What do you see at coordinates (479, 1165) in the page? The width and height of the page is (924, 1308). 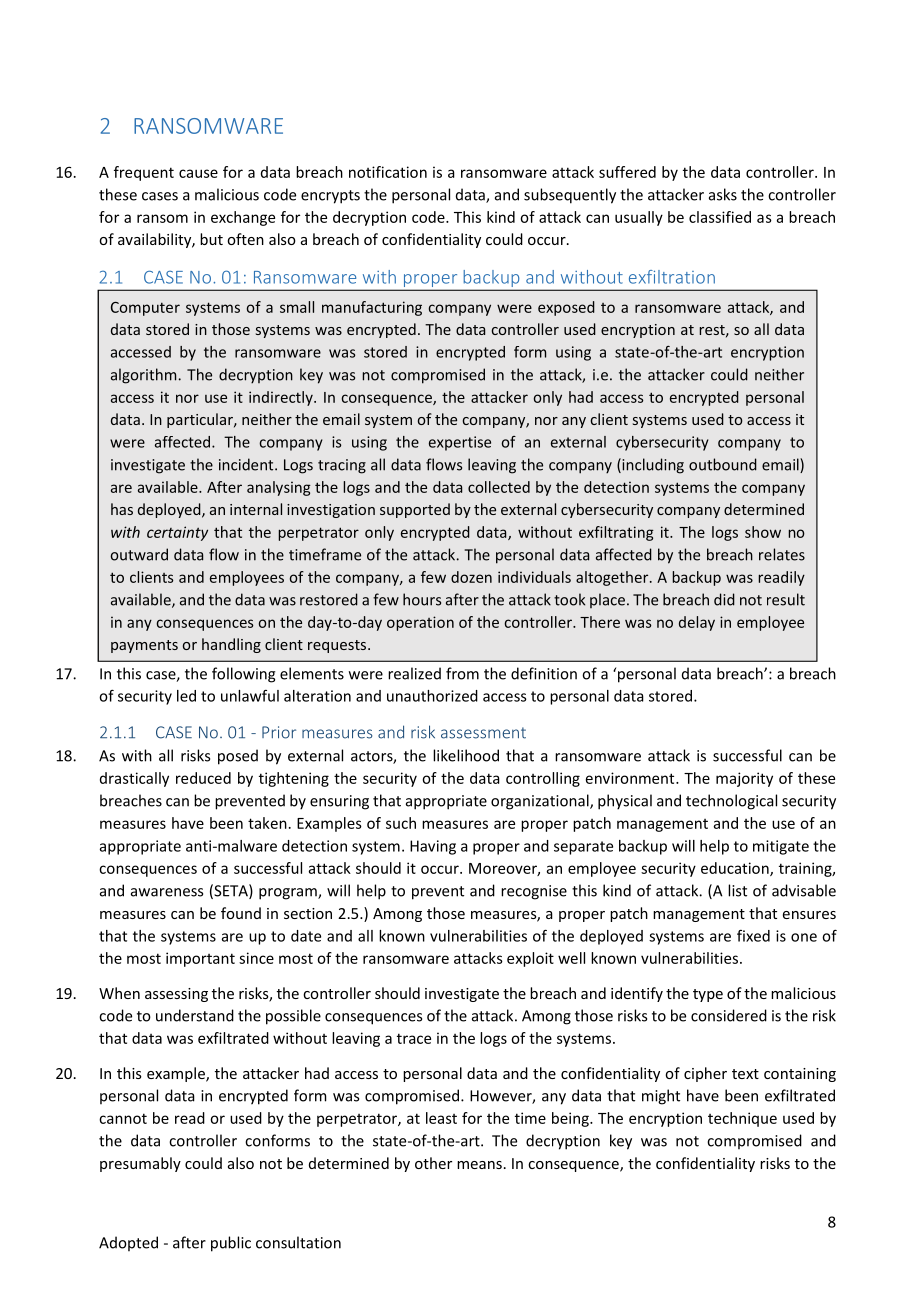 I see `means` at bounding box center [479, 1165].
